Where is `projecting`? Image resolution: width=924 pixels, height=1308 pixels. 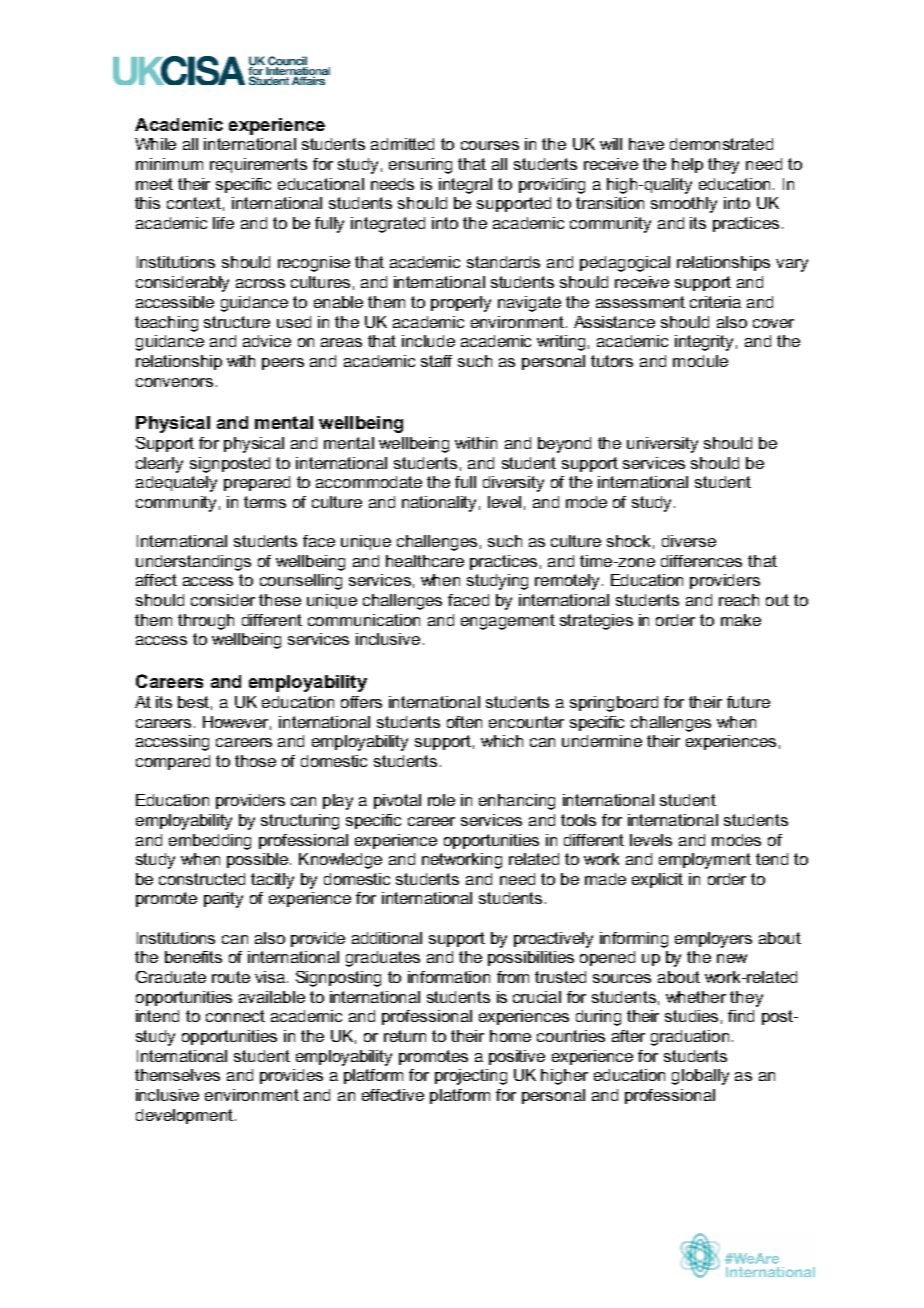
projecting is located at coordinates (471, 1077).
